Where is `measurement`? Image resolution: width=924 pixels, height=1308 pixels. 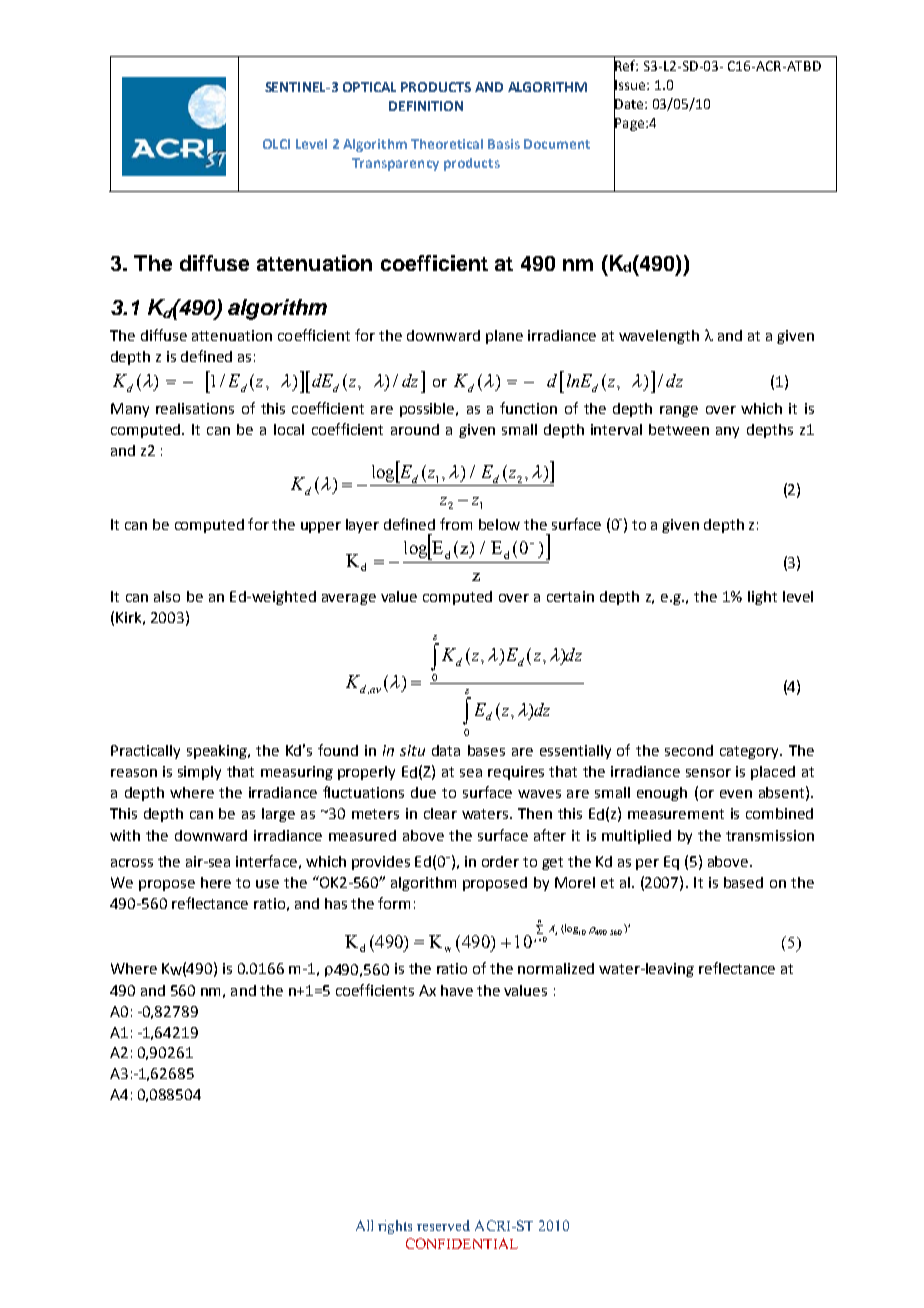 measurement is located at coordinates (676, 814).
